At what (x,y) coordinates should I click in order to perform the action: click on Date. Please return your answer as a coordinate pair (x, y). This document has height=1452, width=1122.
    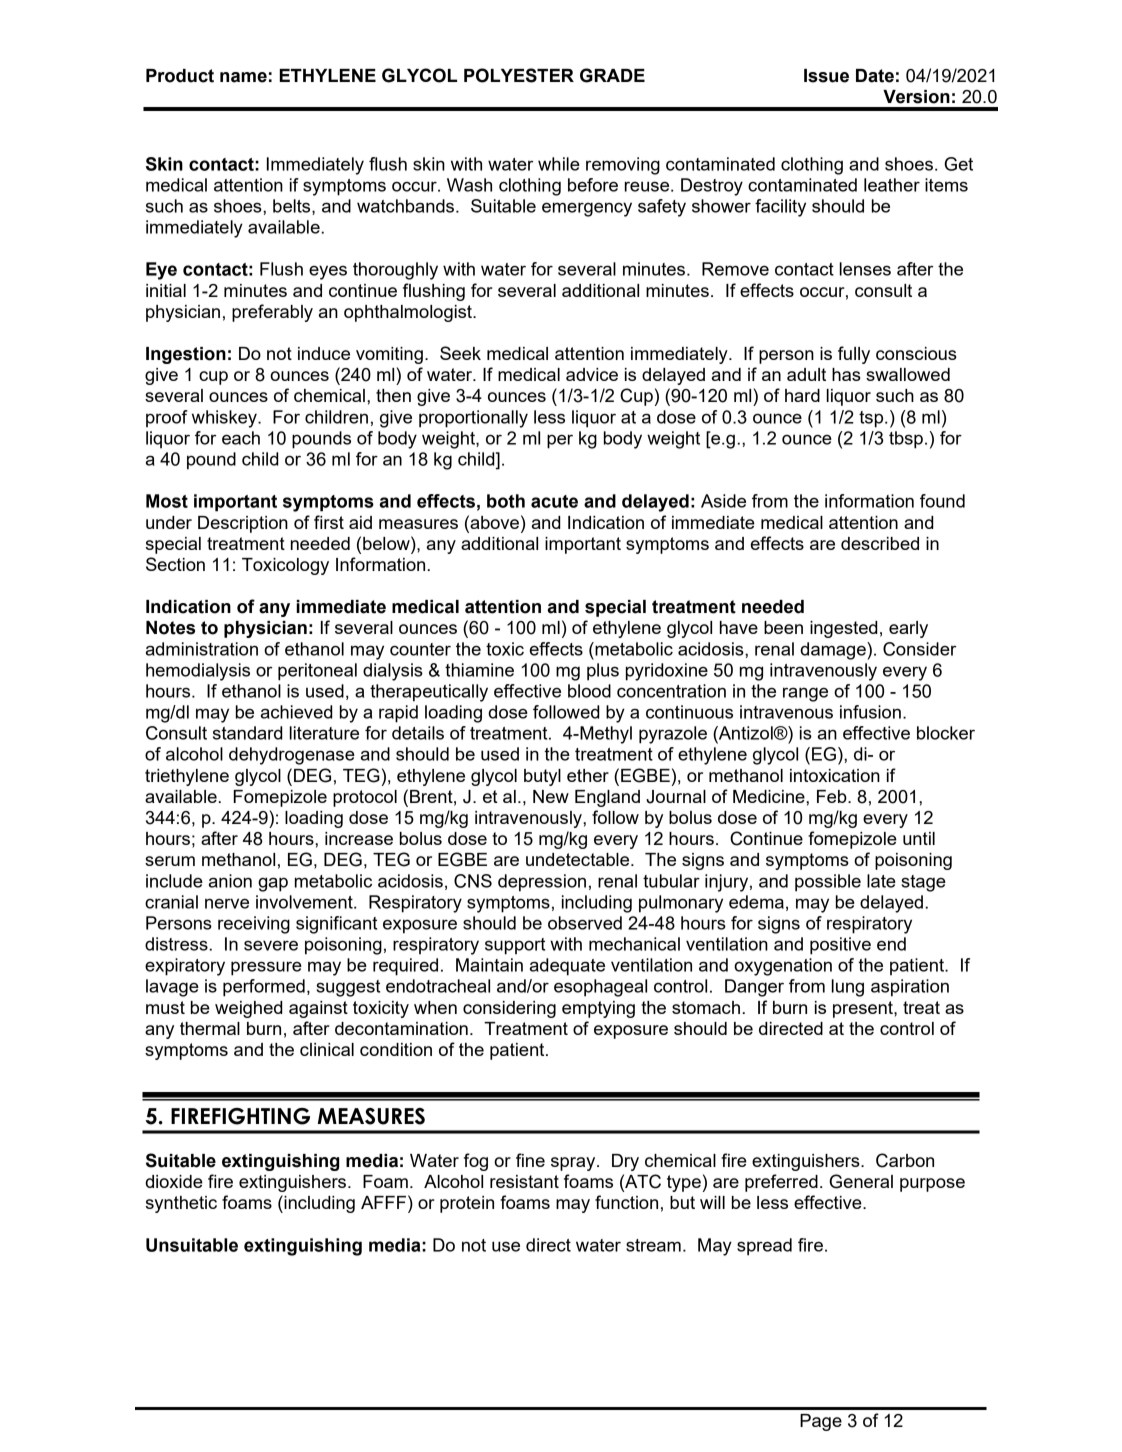
    Looking at the image, I should click on (875, 76).
